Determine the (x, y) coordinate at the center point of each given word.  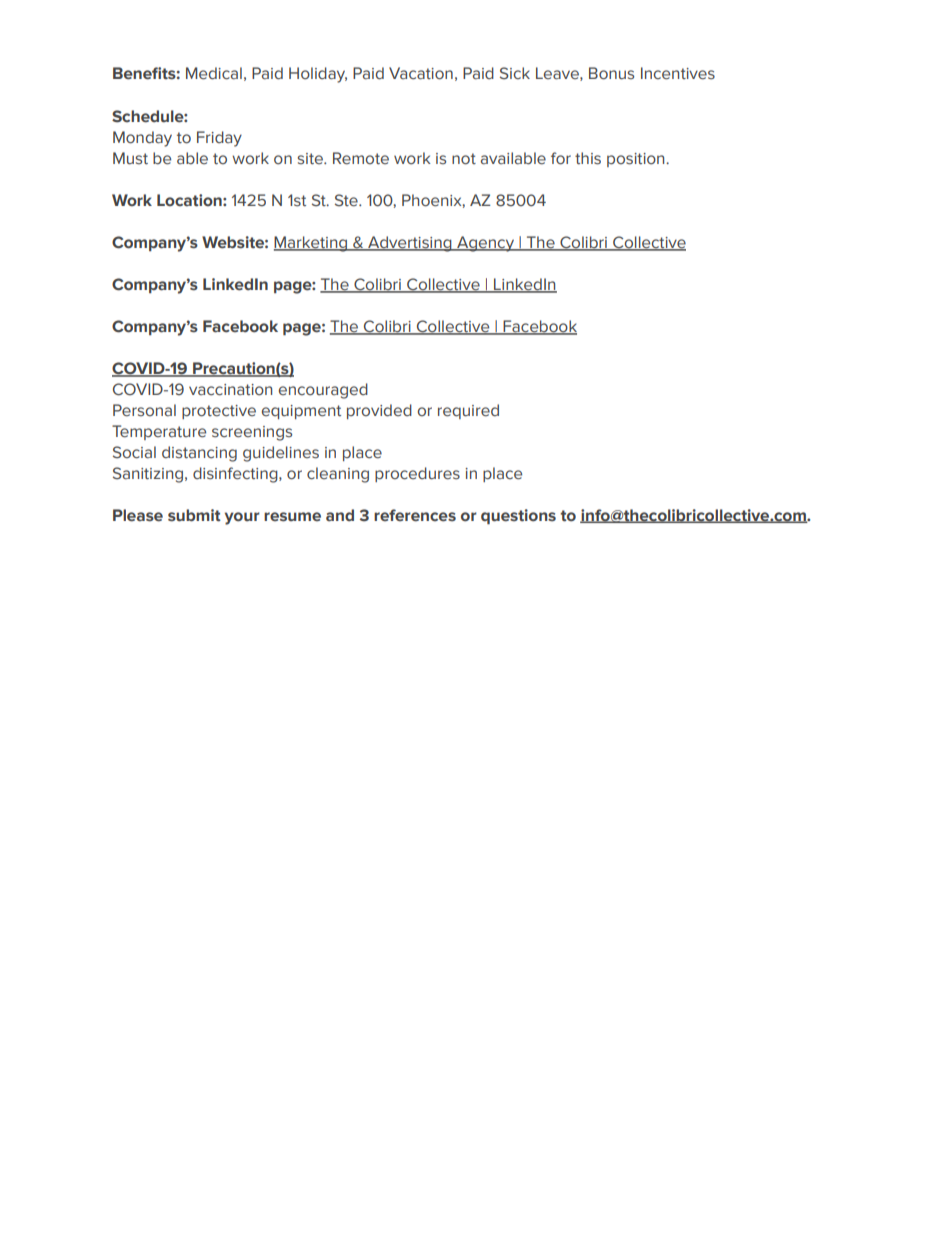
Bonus (611, 73)
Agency (486, 244)
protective (219, 412)
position (637, 160)
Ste (347, 200)
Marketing (311, 244)
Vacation (421, 73)
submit (194, 515)
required (468, 411)
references (415, 515)
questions (518, 516)
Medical (214, 73)
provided (379, 411)
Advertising (410, 244)
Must (130, 158)
